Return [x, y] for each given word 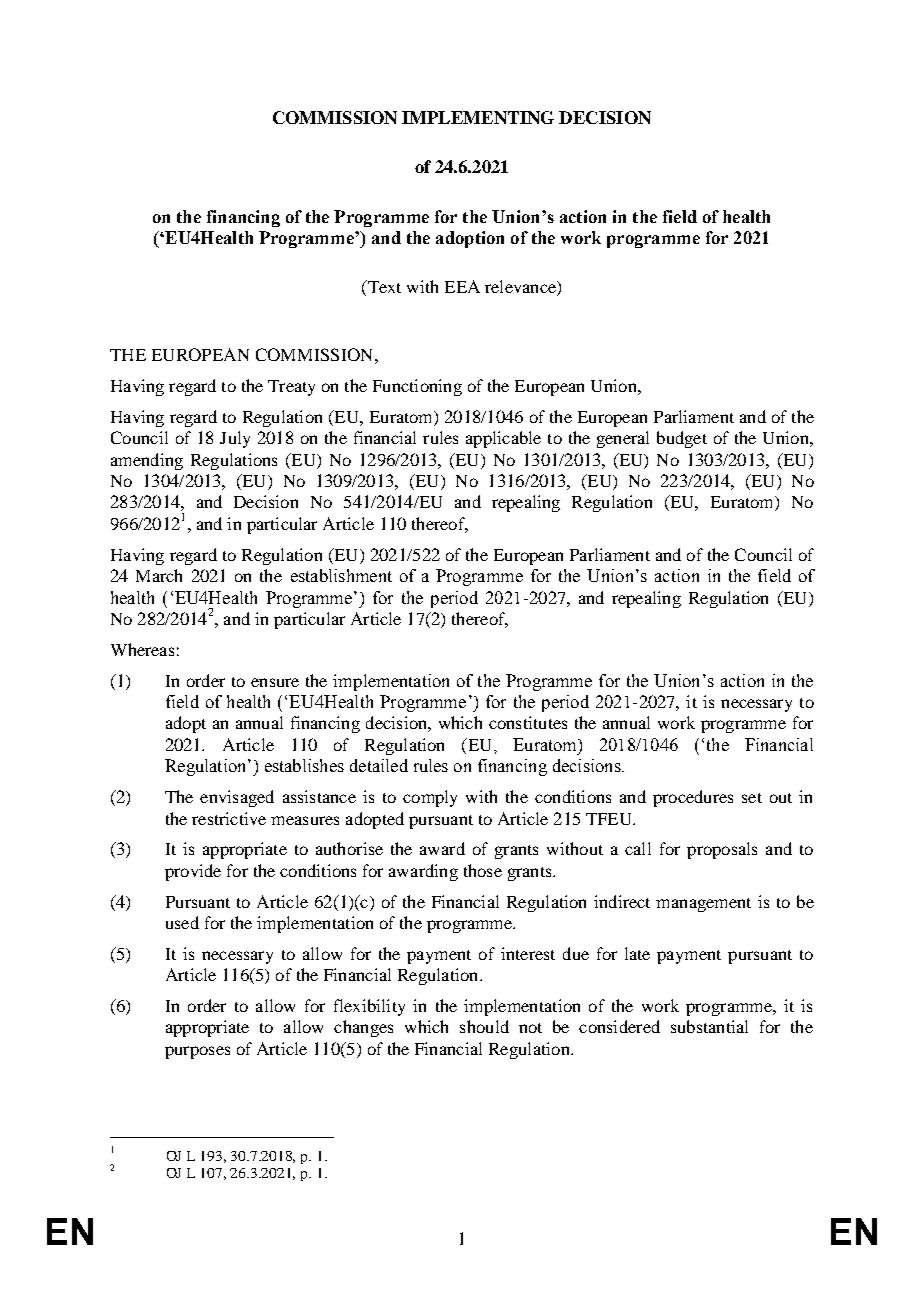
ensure [275, 682]
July [235, 439]
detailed [379, 765]
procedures [693, 798]
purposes [197, 1052]
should [484, 1026]
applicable [503, 439]
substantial [709, 1026]
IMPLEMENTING [478, 117]
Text [383, 288]
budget [682, 439]
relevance [521, 288]
